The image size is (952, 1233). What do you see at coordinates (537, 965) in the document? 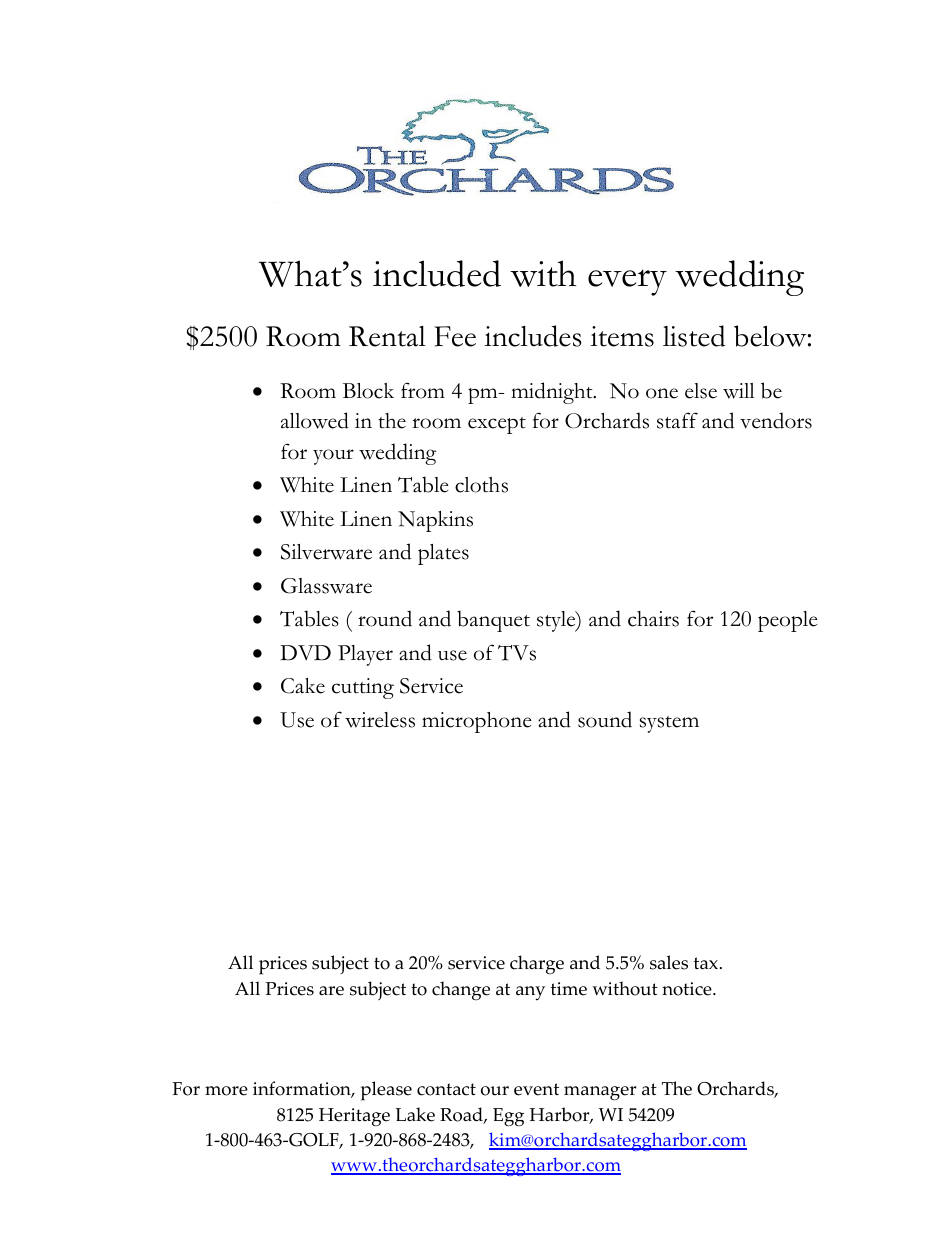
I see `charge` at bounding box center [537, 965].
